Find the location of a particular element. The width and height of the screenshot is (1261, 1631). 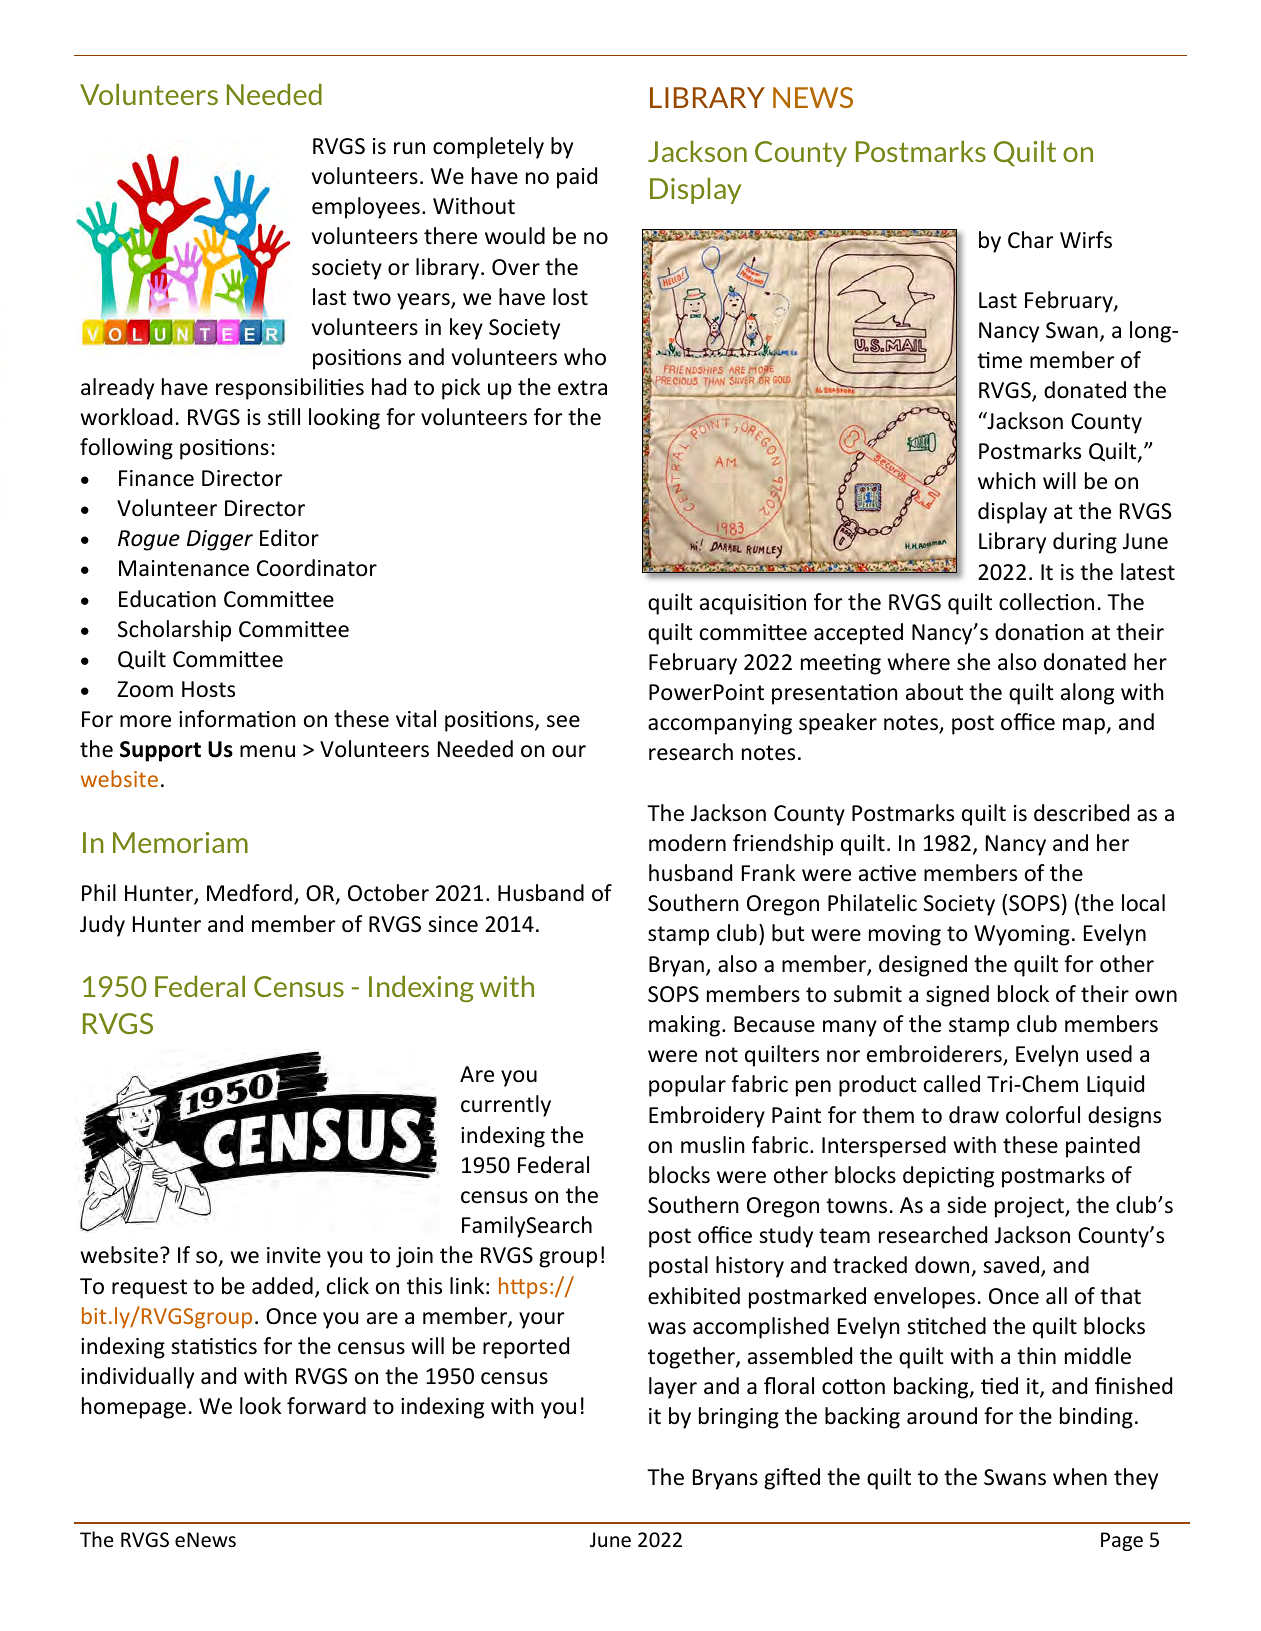

Digger is located at coordinates (220, 540).
